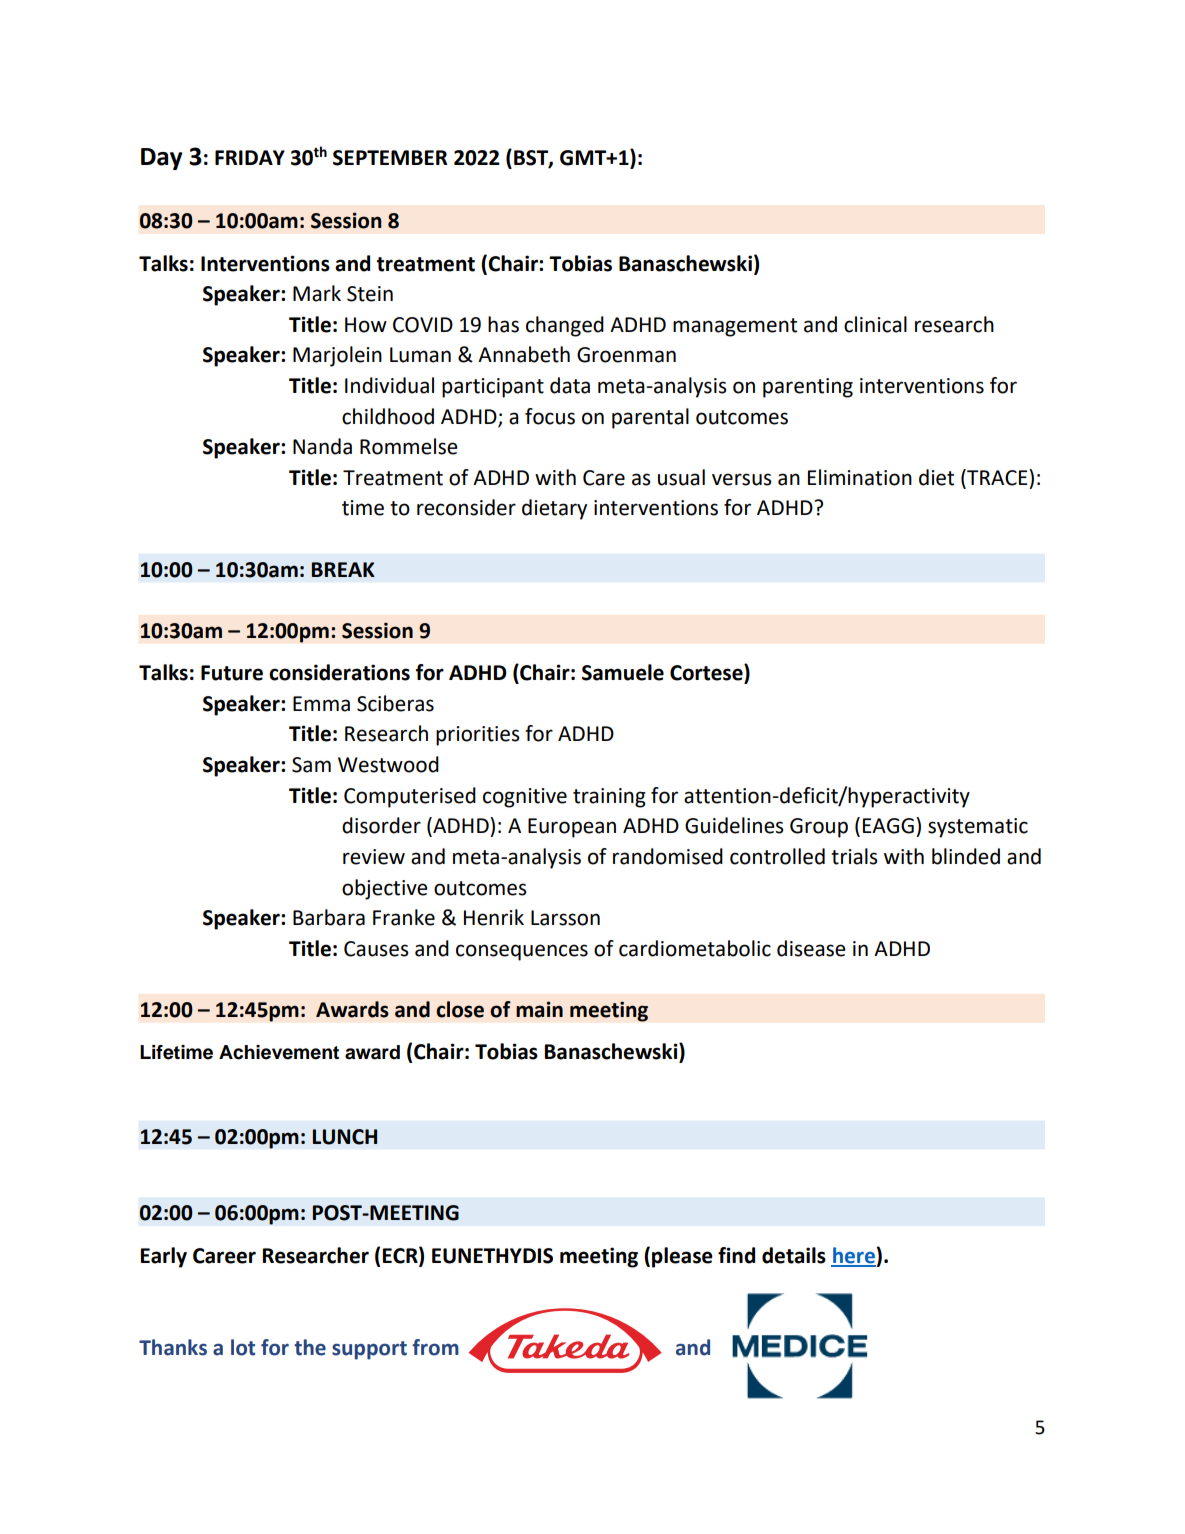 The image size is (1185, 1534). I want to click on please, so click(682, 1257).
